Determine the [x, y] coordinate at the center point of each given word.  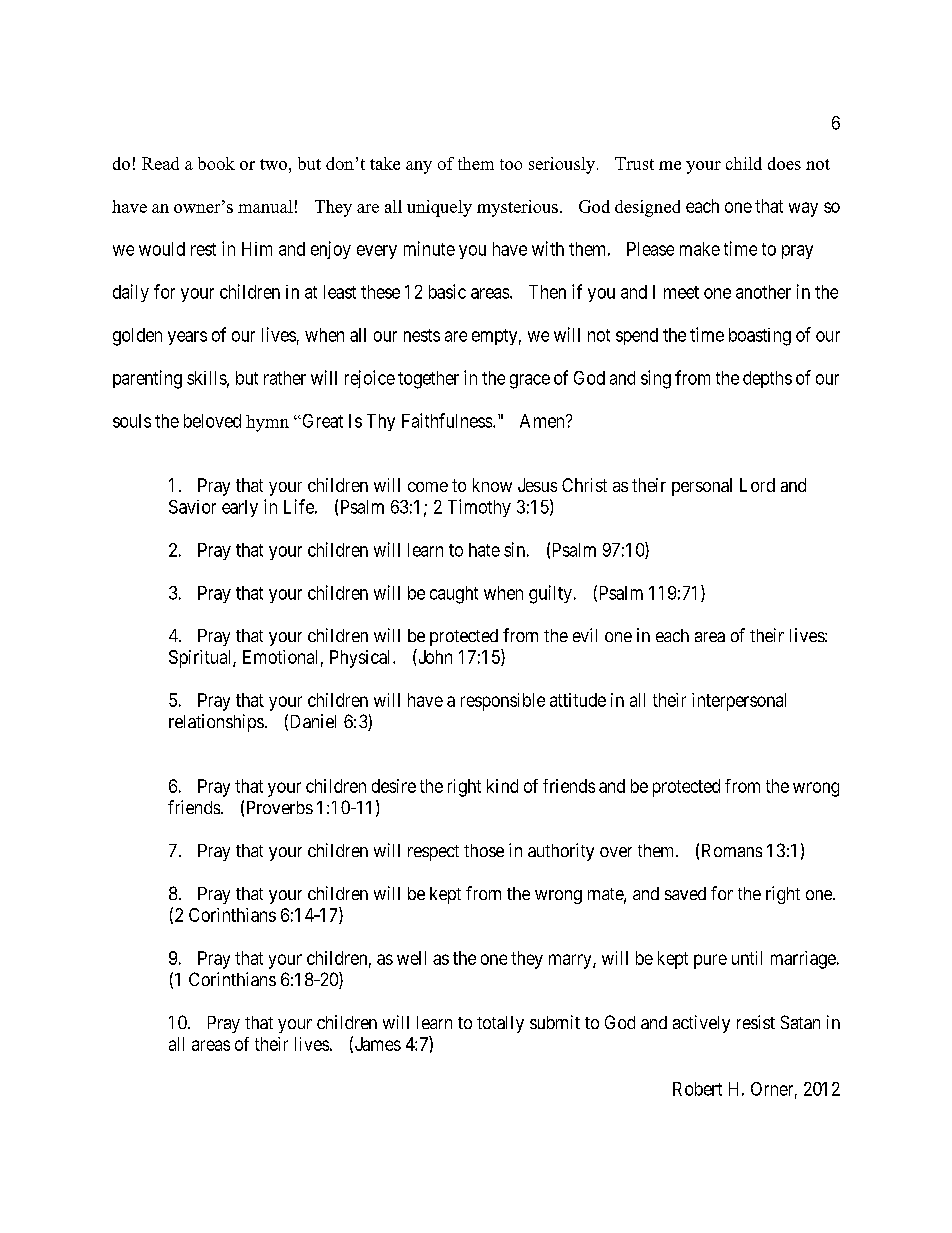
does [784, 163]
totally [500, 1024]
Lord [757, 485]
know [492, 485]
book [216, 163]
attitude [578, 700]
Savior [192, 507]
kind [502, 786]
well [411, 958]
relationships [216, 723]
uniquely [439, 208]
